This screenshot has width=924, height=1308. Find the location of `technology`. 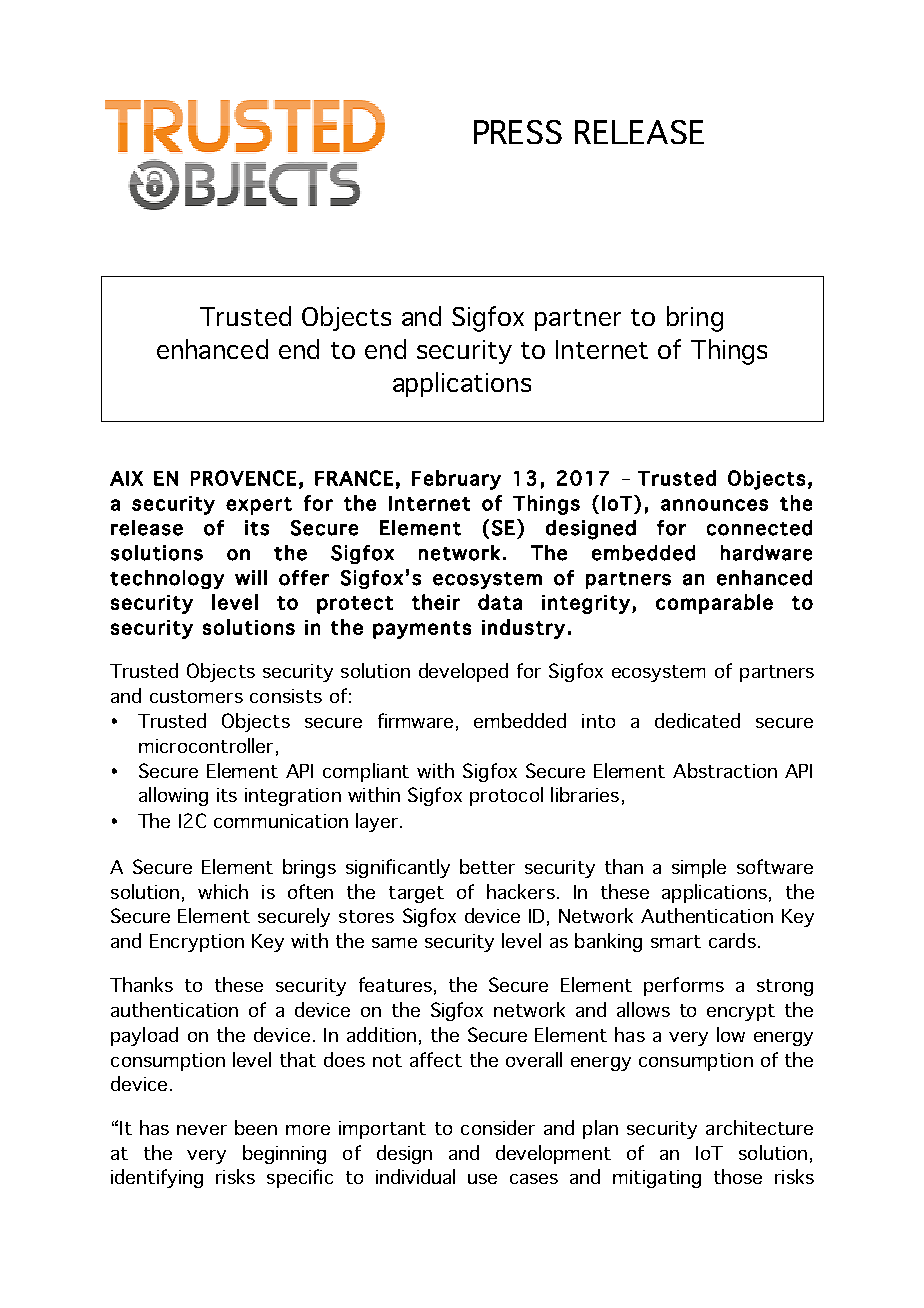

technology is located at coordinates (167, 579).
